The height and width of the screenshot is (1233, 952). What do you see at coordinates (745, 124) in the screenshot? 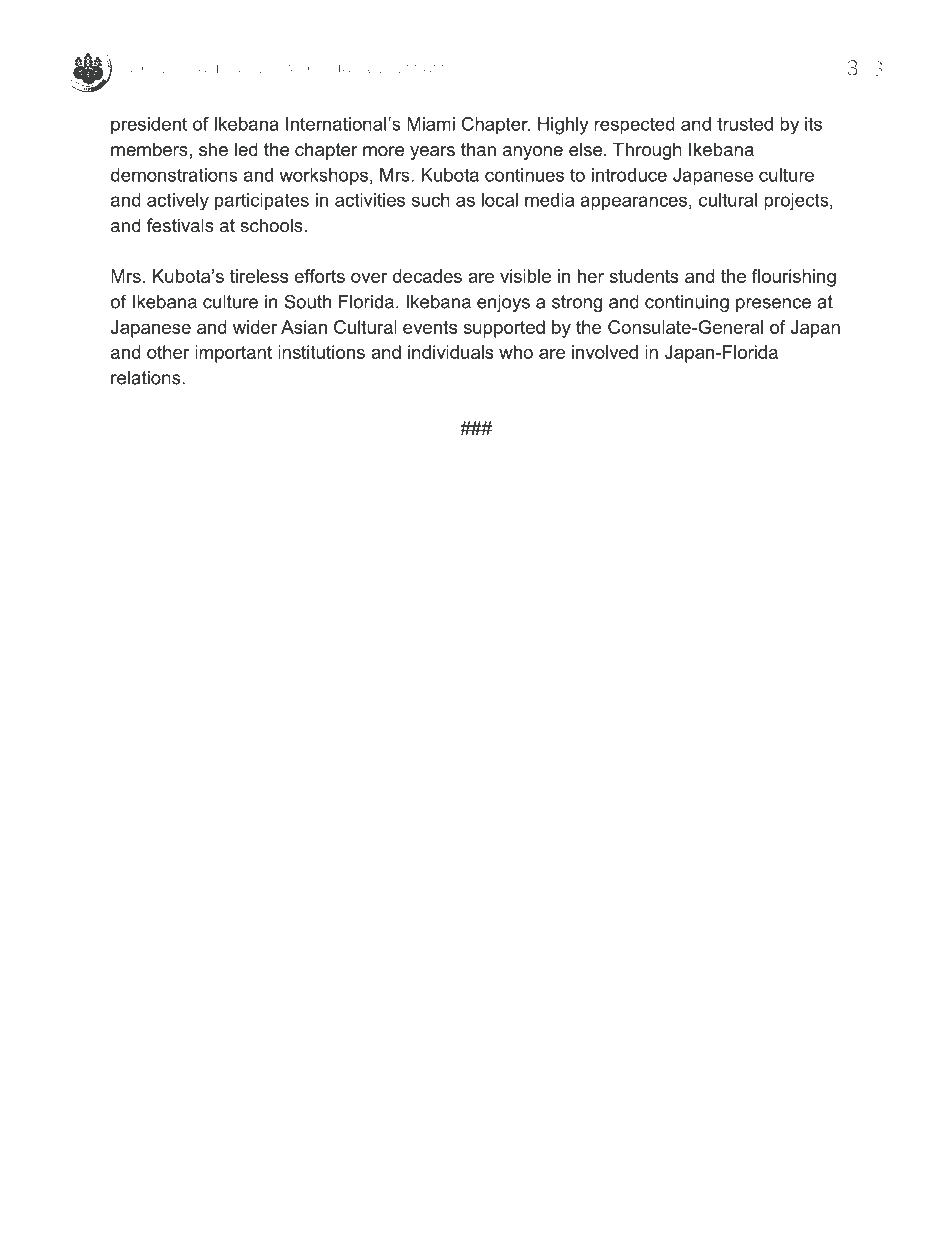
I see `trusted` at bounding box center [745, 124].
